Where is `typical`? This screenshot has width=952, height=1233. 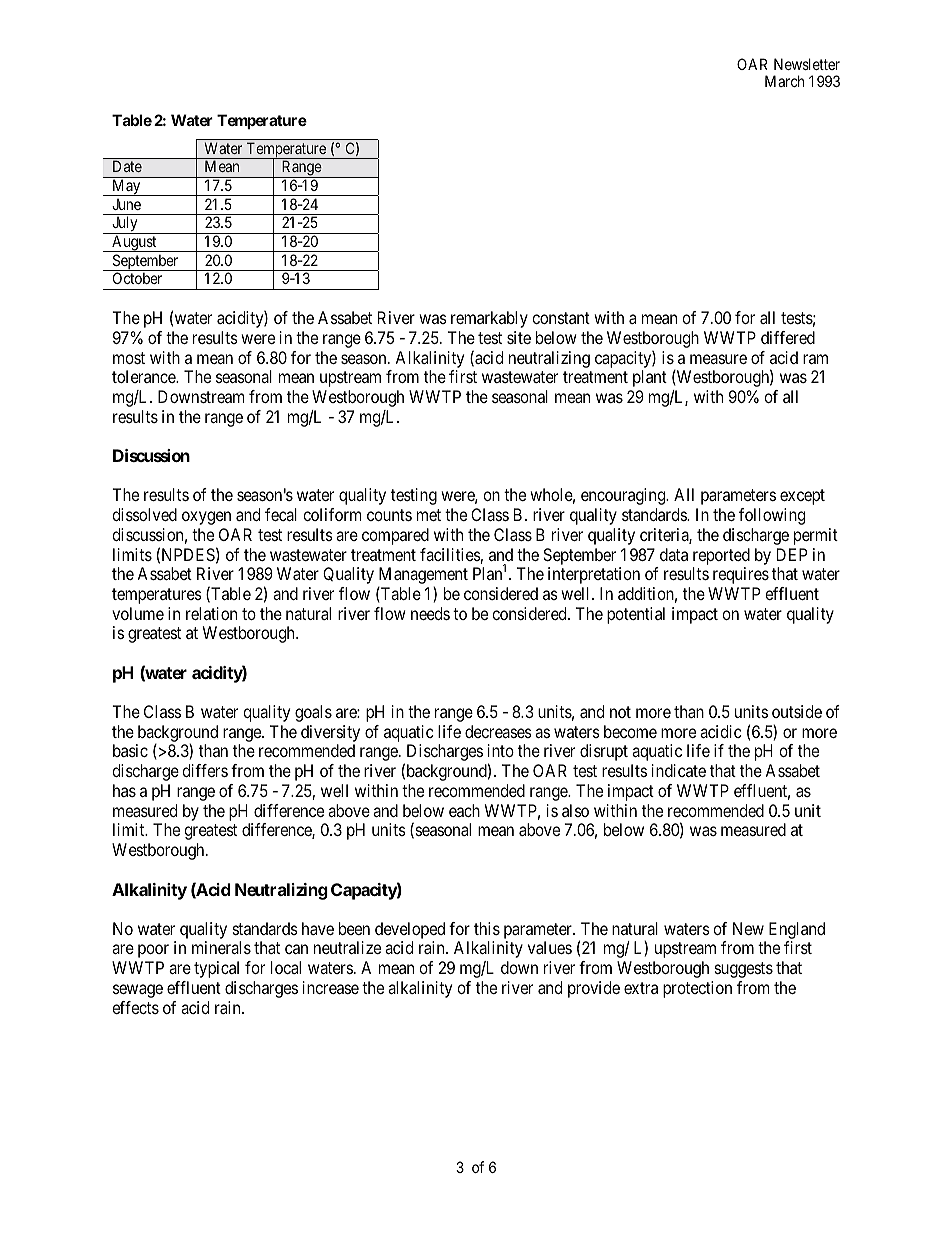
typical is located at coordinates (216, 969).
